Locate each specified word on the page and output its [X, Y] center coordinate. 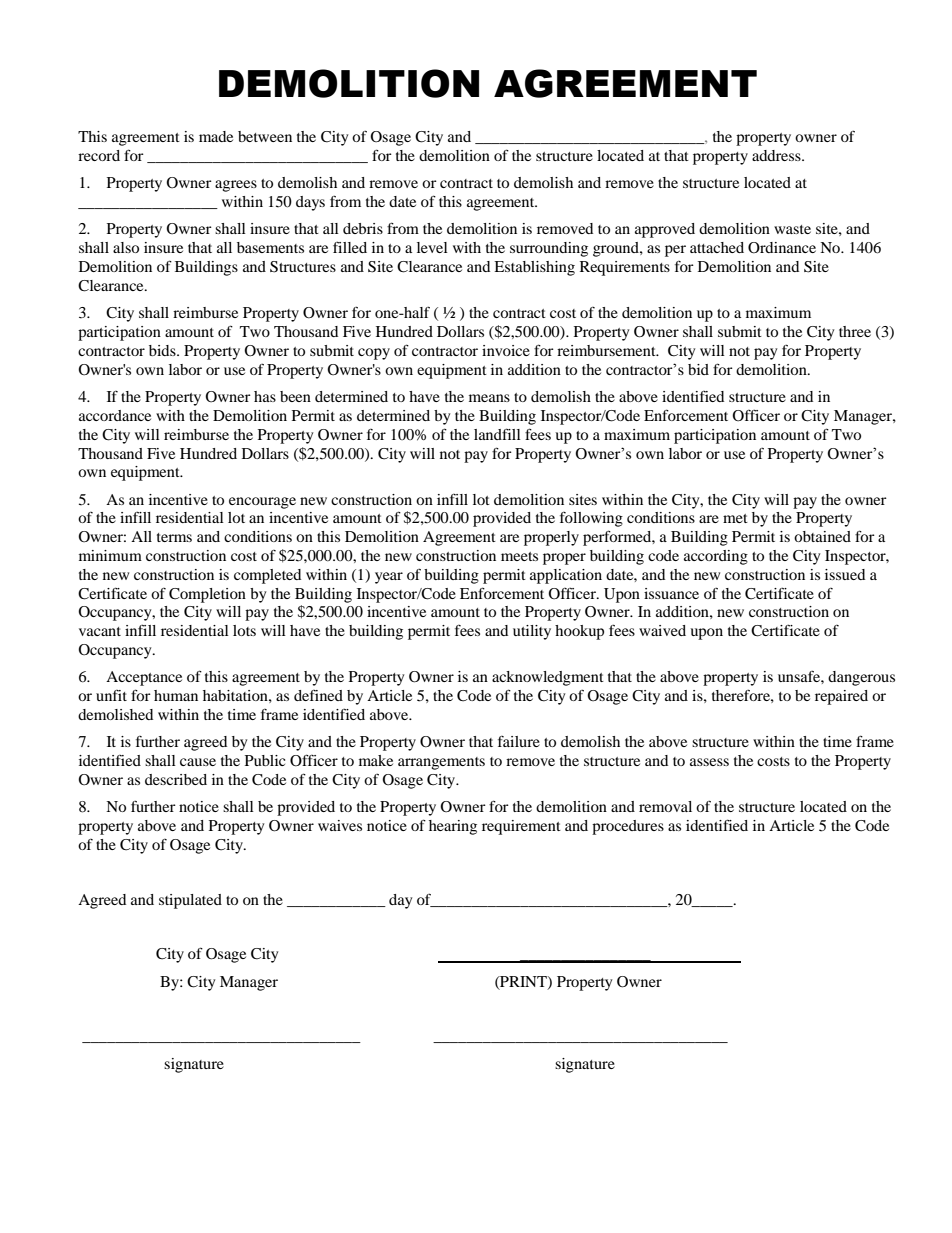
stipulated [190, 901]
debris [363, 228]
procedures [628, 827]
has [265, 396]
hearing [453, 827]
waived [662, 630]
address [777, 155]
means [489, 398]
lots [244, 630]
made [216, 136]
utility [532, 632]
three [855, 331]
